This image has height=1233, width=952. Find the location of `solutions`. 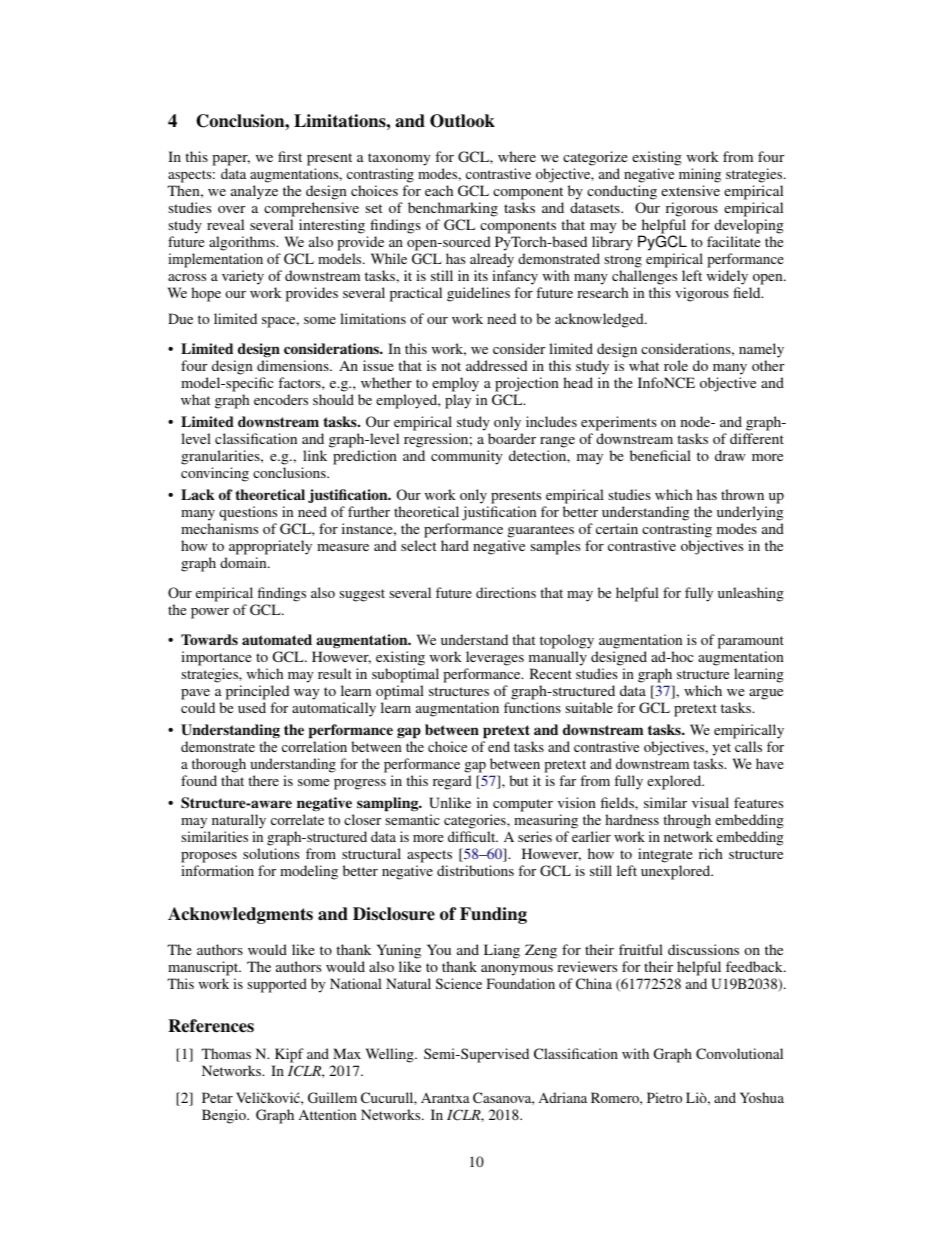

solutions is located at coordinates (271, 853).
